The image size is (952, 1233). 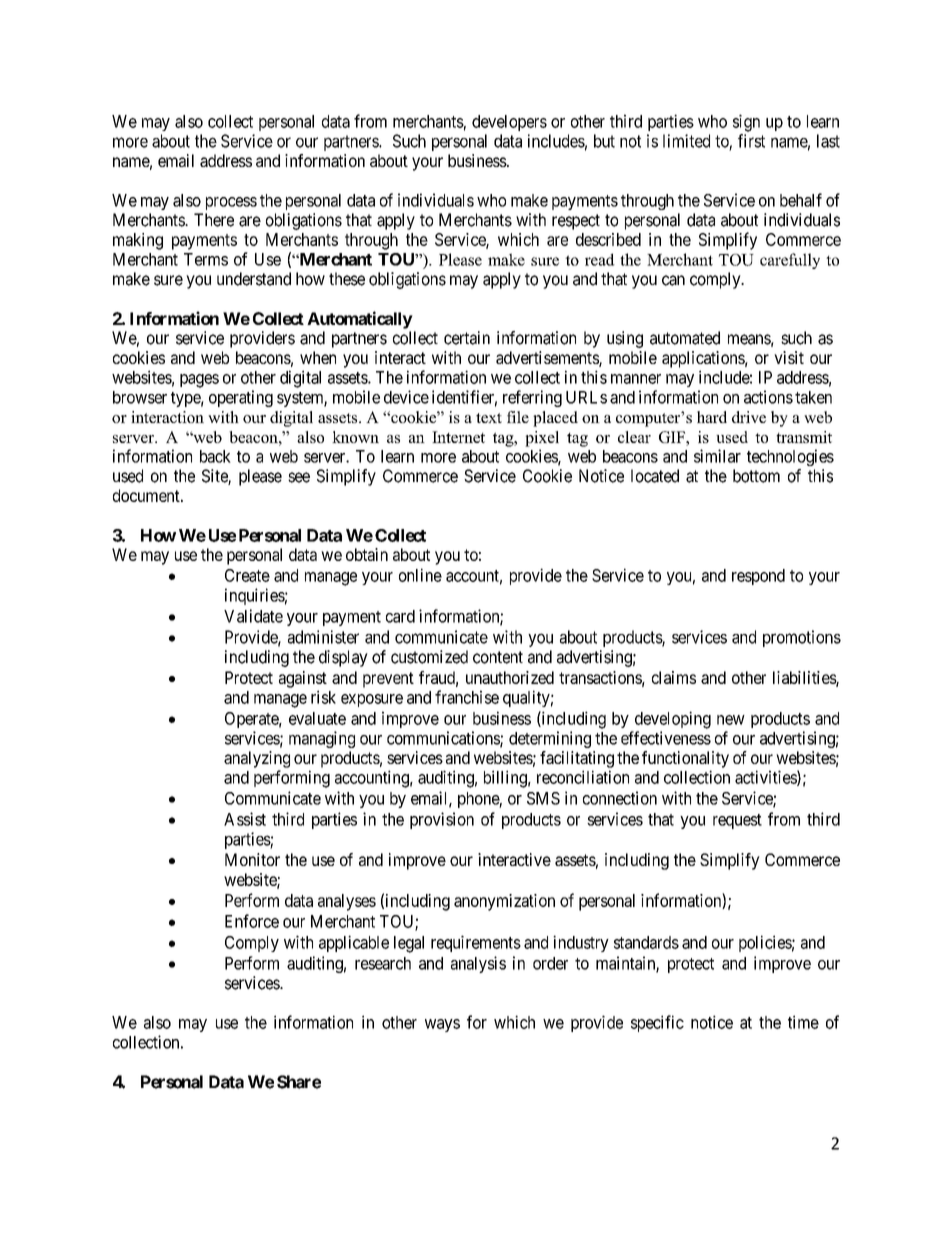 What do you see at coordinates (751, 141) in the screenshot?
I see `first` at bounding box center [751, 141].
